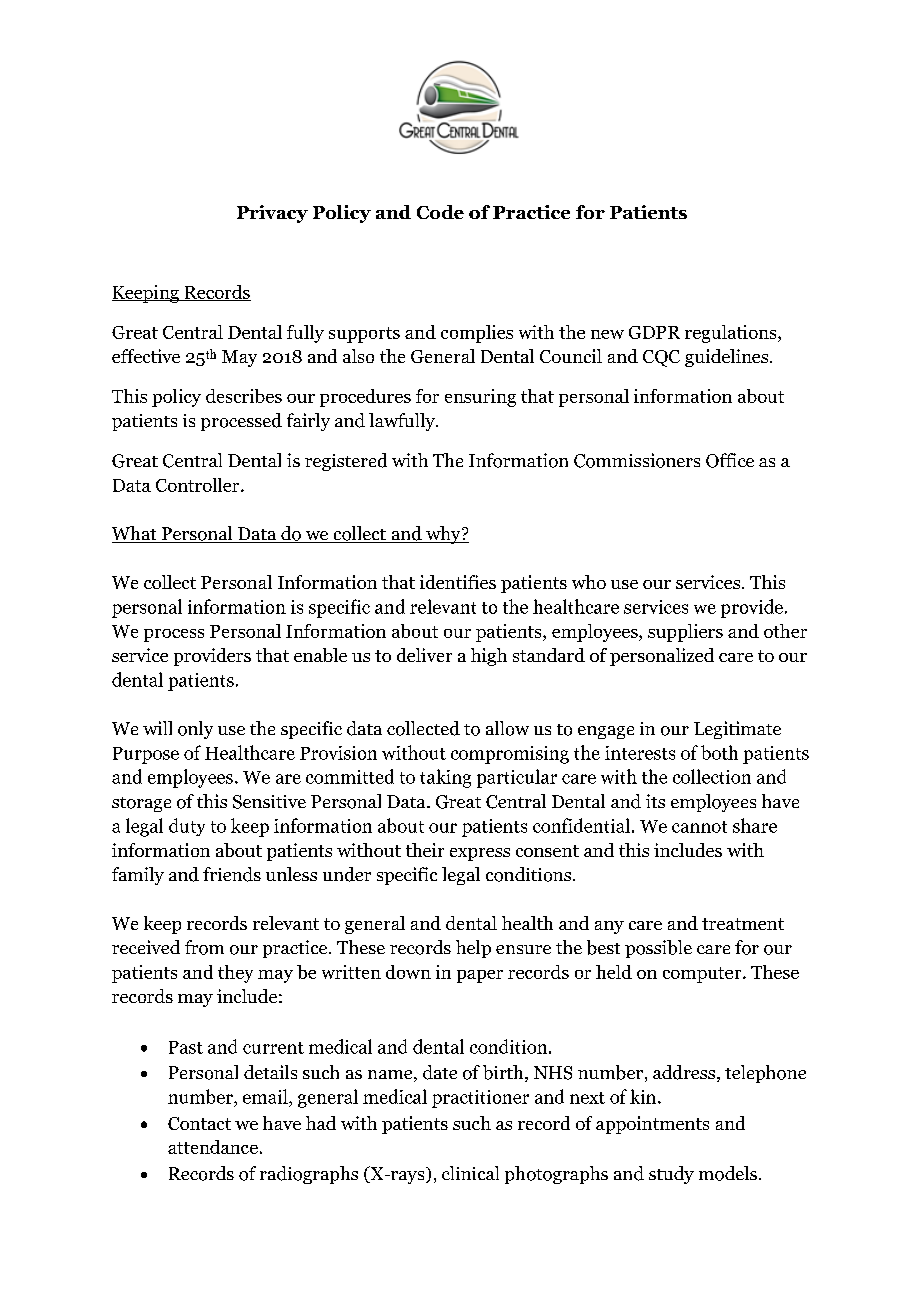 This document has width=924, height=1307. What do you see at coordinates (272, 214) in the document?
I see `Privacy` at bounding box center [272, 214].
